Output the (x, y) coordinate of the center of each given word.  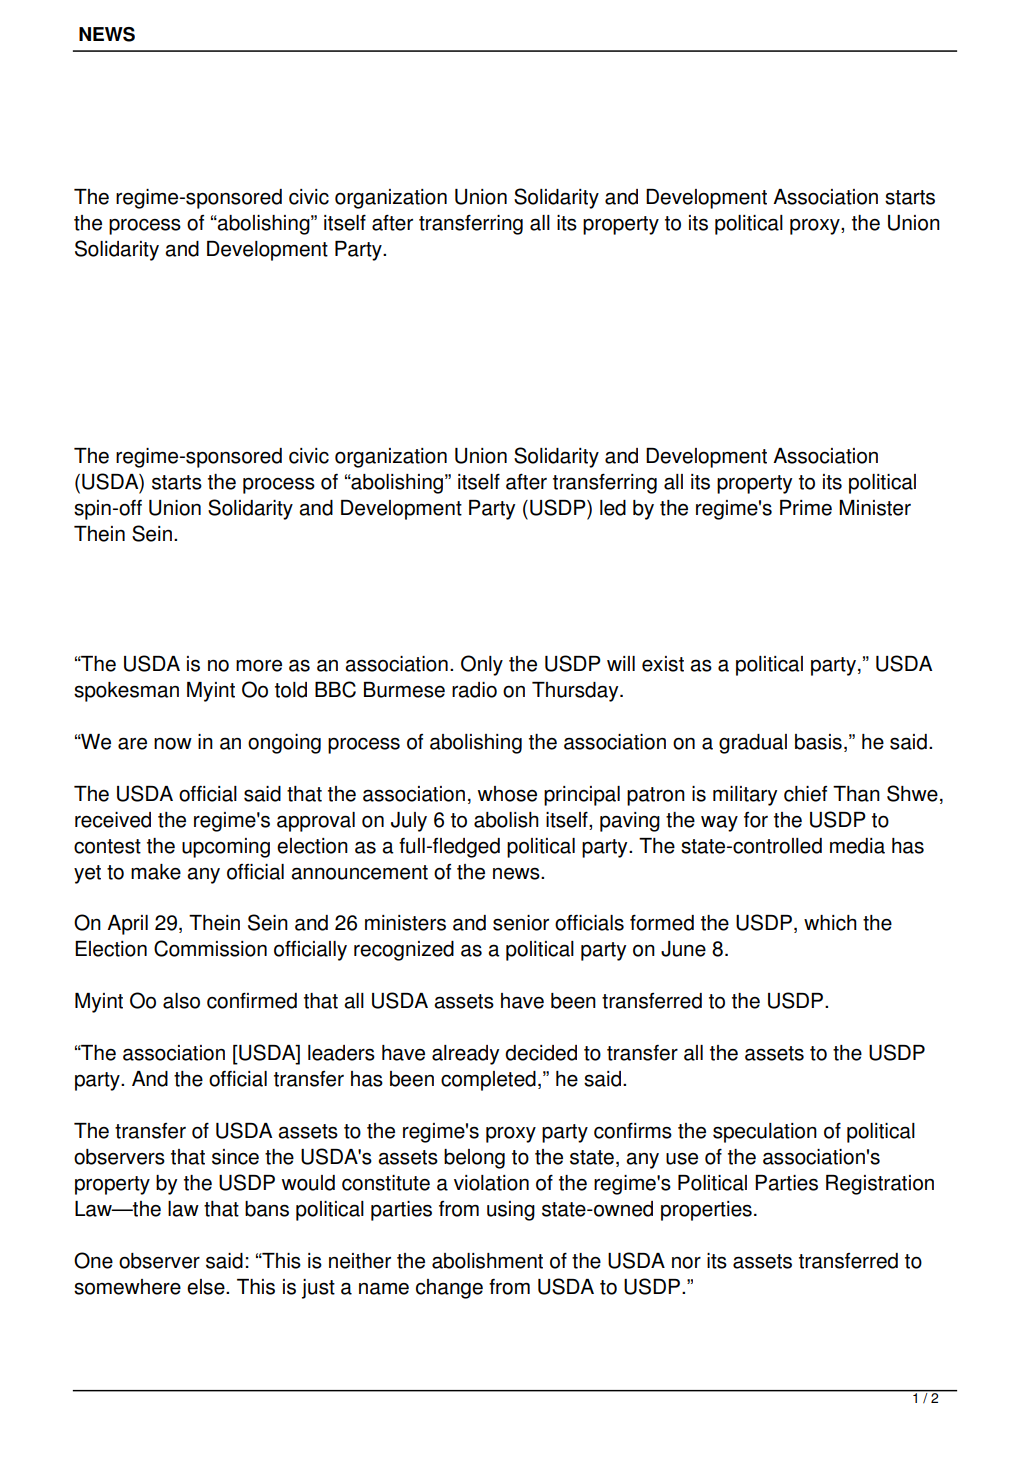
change (449, 1289)
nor (686, 1263)
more (259, 666)
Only (482, 665)
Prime (806, 508)
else (207, 1287)
